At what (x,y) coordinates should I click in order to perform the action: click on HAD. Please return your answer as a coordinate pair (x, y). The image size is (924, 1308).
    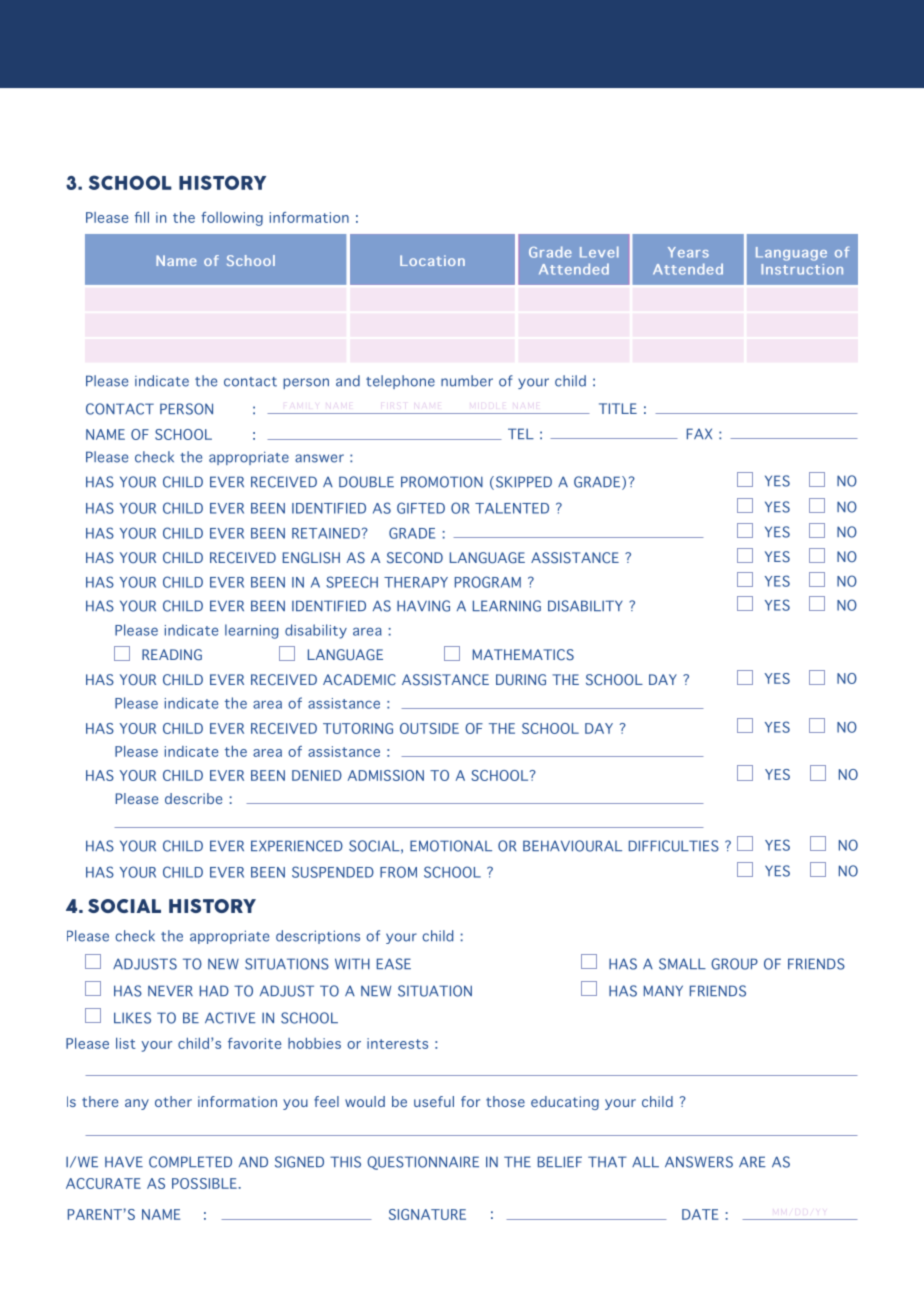
    Looking at the image, I should click on (214, 990).
